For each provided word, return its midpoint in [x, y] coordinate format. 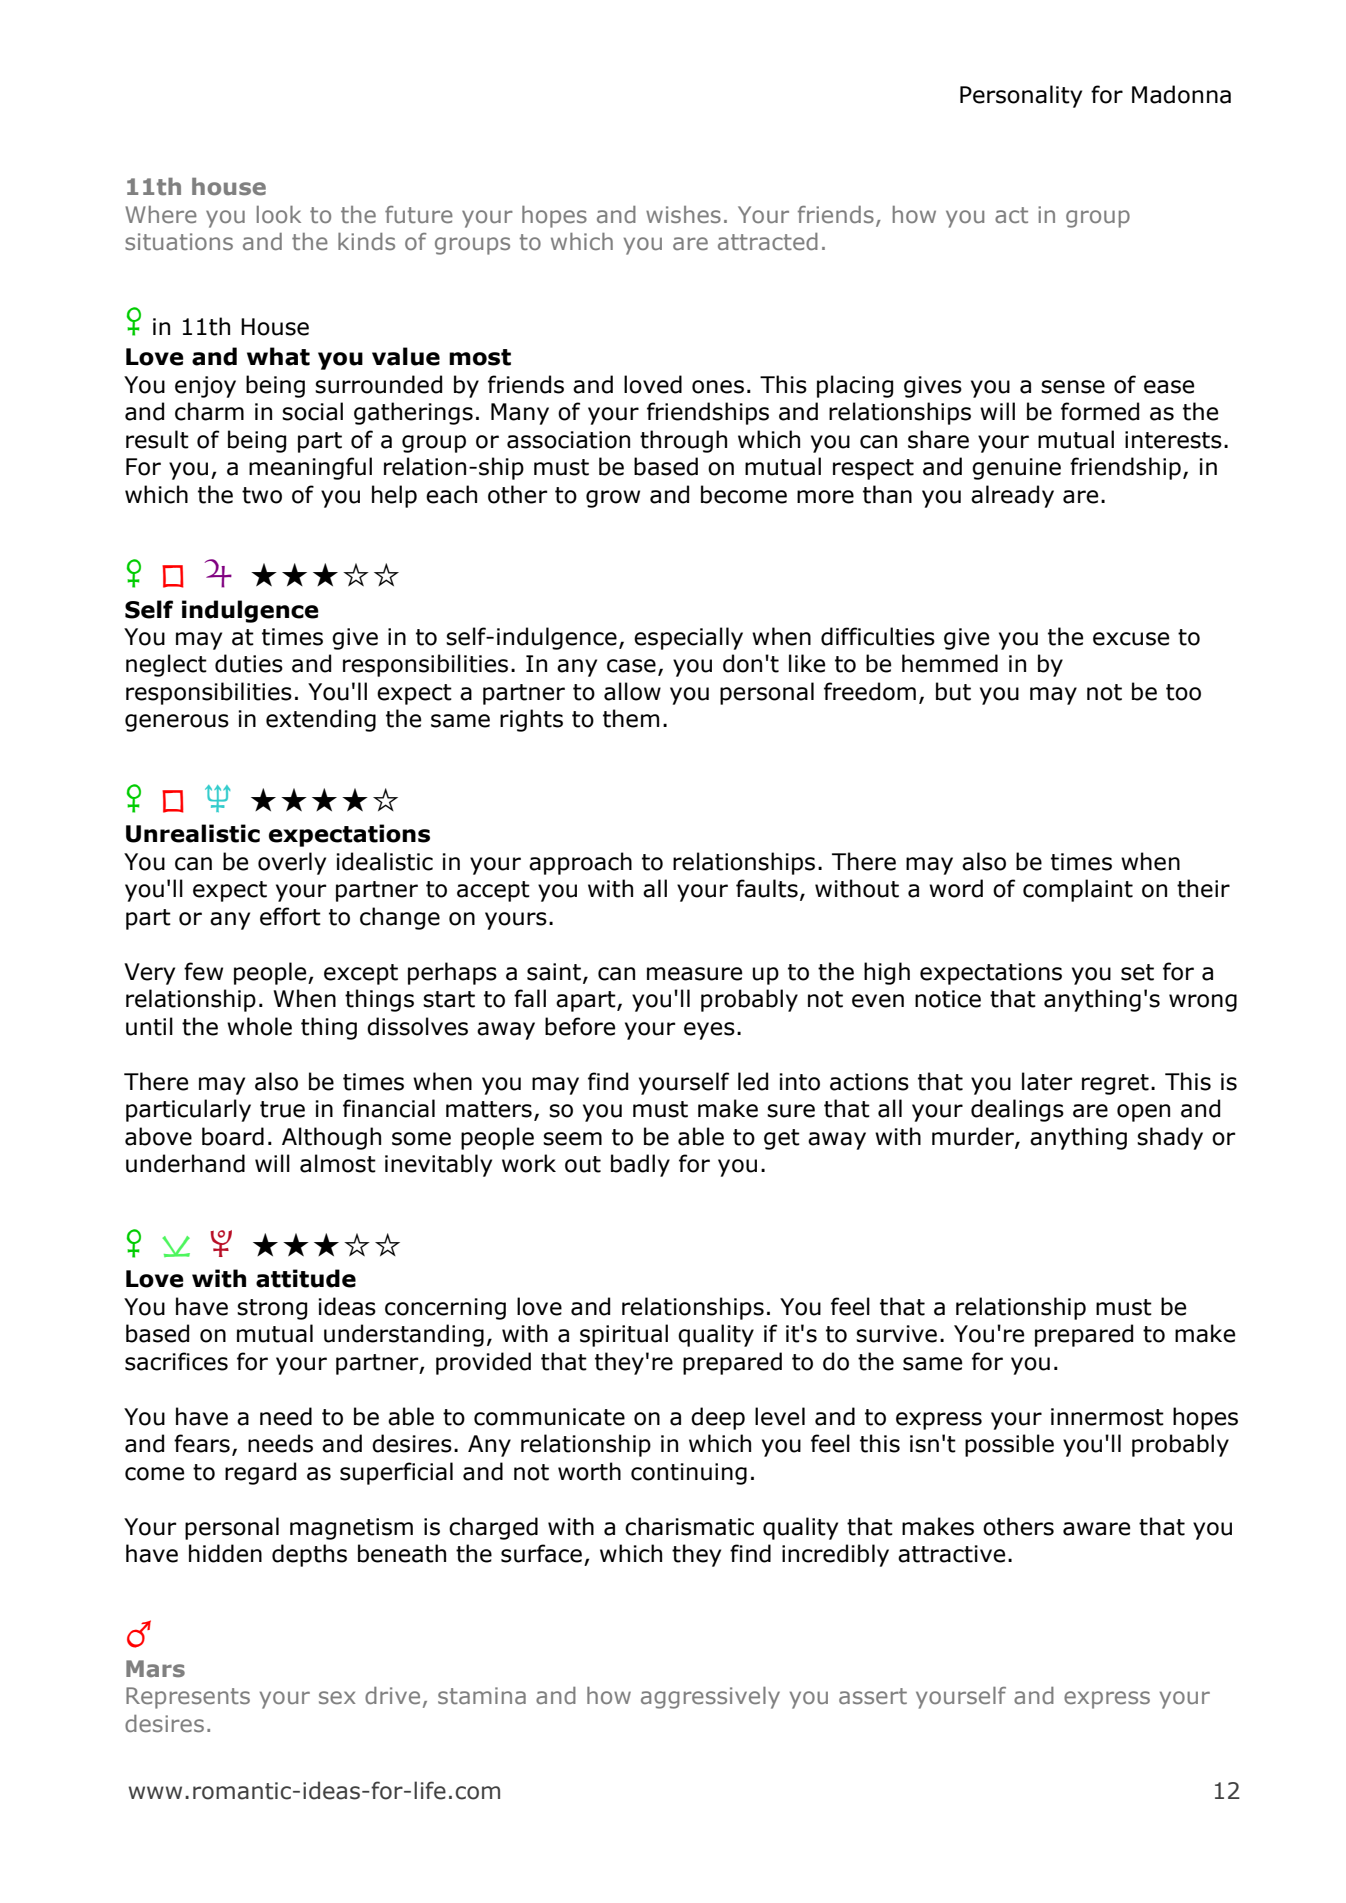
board [233, 1136]
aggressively [710, 1698]
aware [1096, 1529]
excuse [1131, 639]
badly [640, 1165]
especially [688, 638]
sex [337, 1697]
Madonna [1181, 94]
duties [249, 663]
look [279, 214]
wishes [683, 214]
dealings [1017, 1110]
